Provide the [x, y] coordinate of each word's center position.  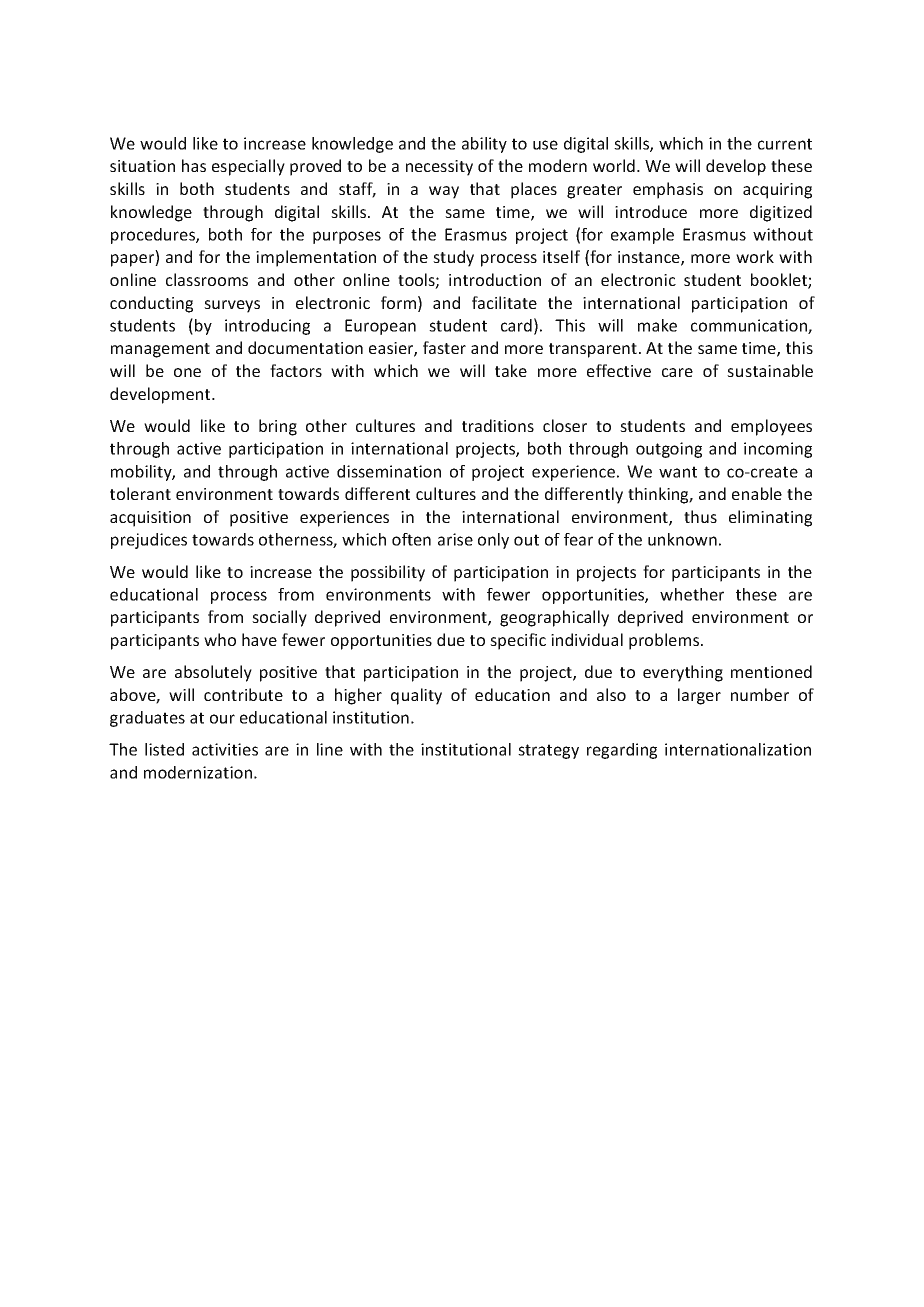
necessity [439, 168]
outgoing [669, 450]
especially [248, 167]
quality [416, 696]
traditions [498, 425]
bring [278, 427]
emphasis [668, 190]
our [222, 719]
